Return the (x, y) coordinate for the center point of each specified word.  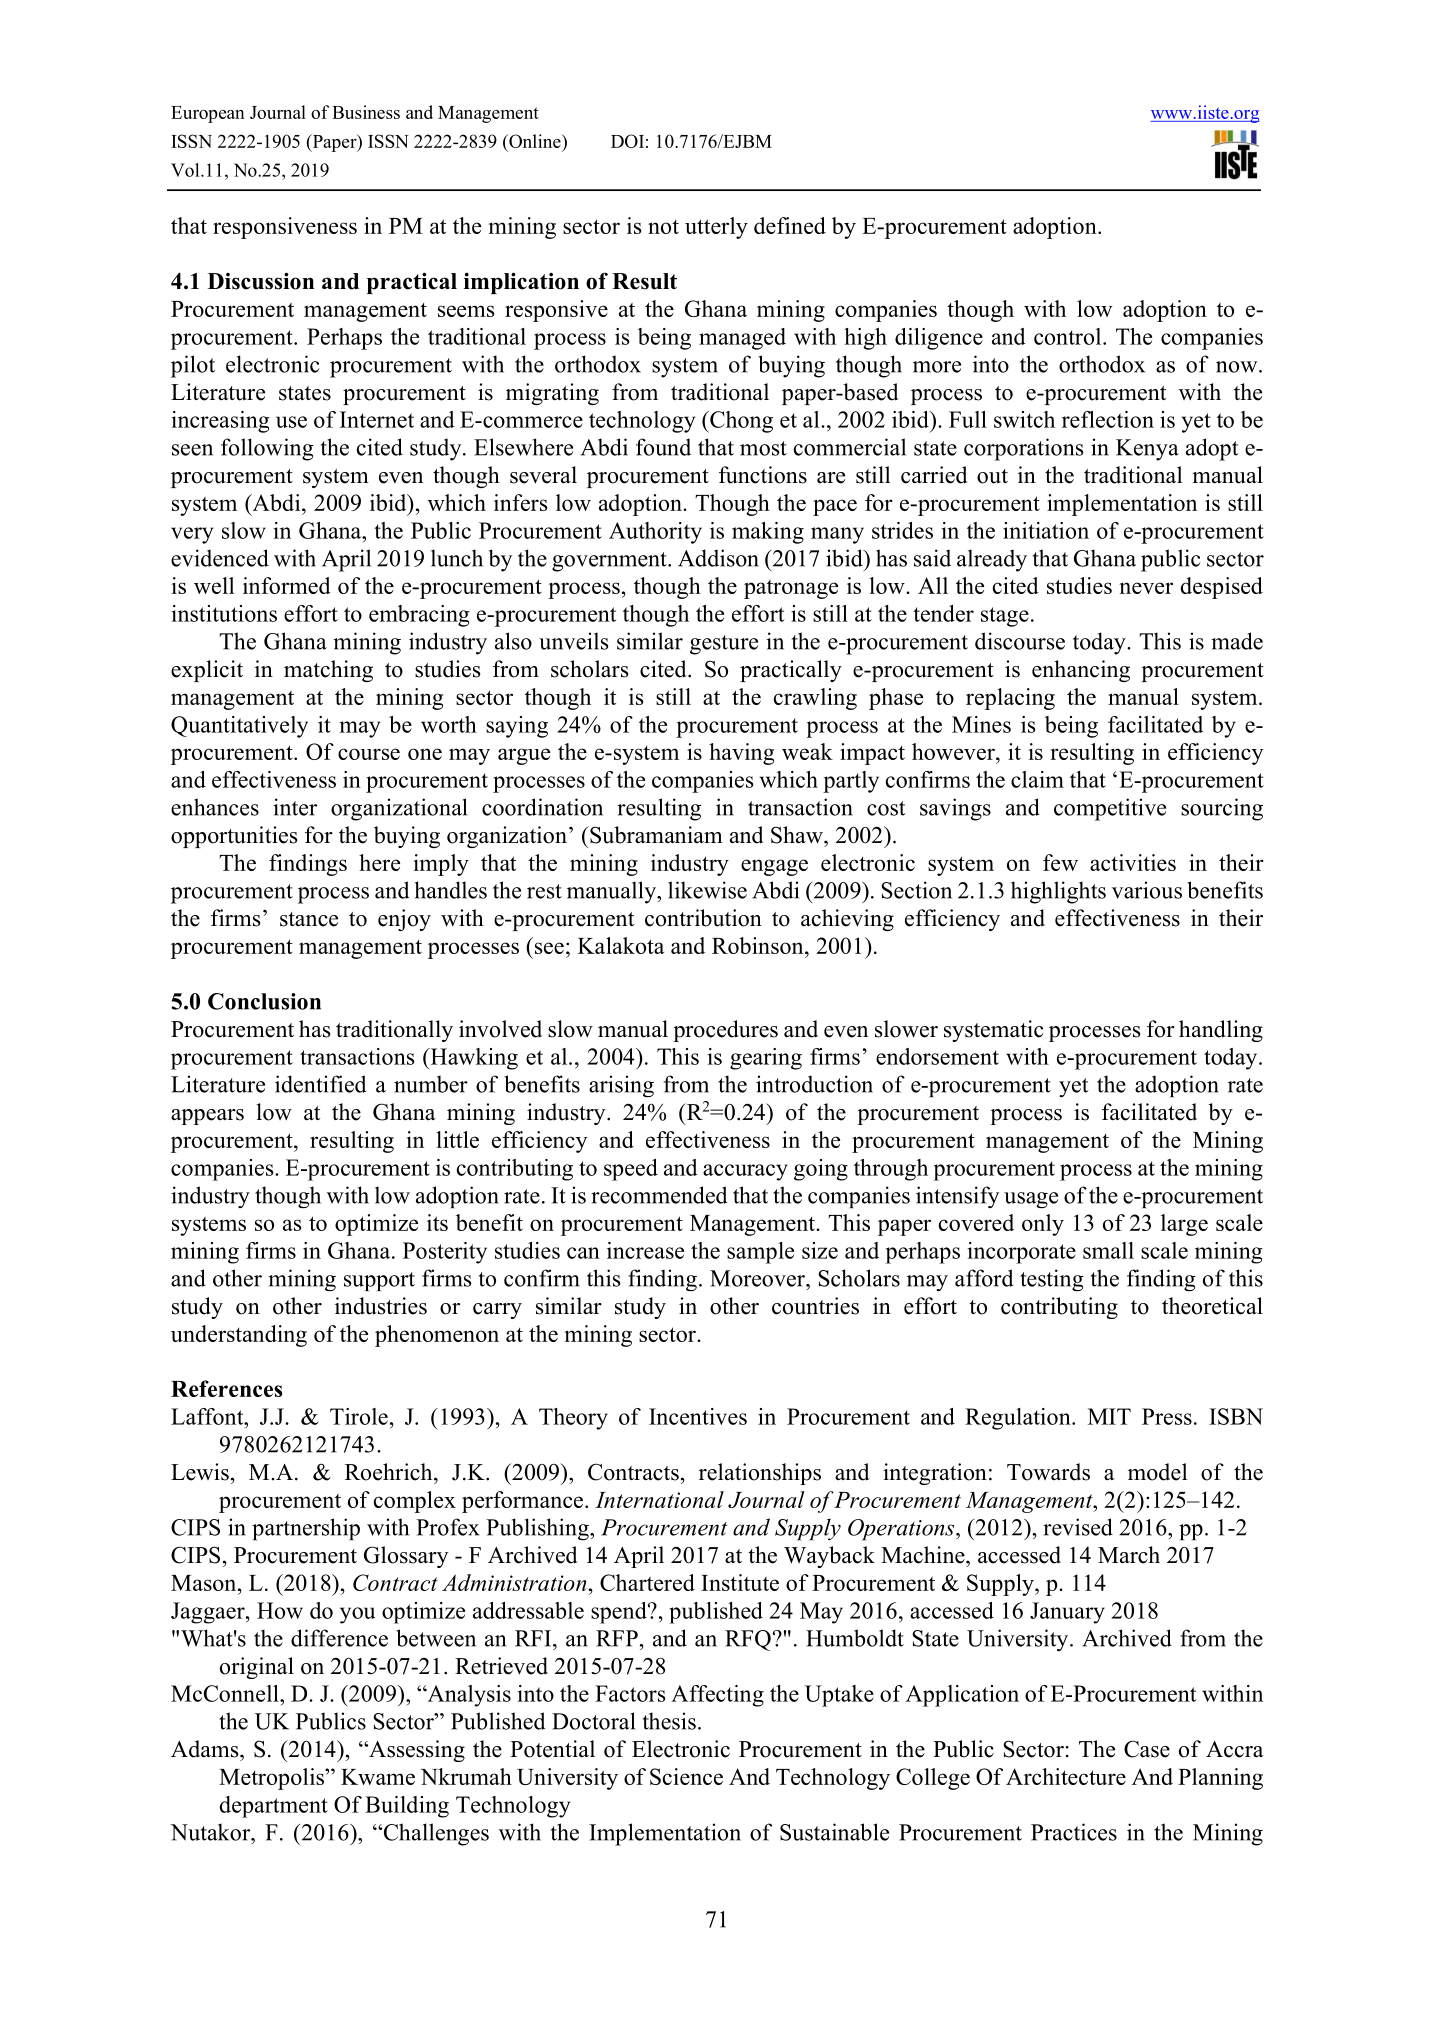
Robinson (759, 945)
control (1069, 336)
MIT (1109, 1416)
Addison (718, 558)
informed (287, 585)
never (1146, 588)
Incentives (698, 1416)
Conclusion (264, 1001)
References (226, 1388)
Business (366, 112)
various (1147, 890)
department (274, 1807)
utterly (716, 228)
